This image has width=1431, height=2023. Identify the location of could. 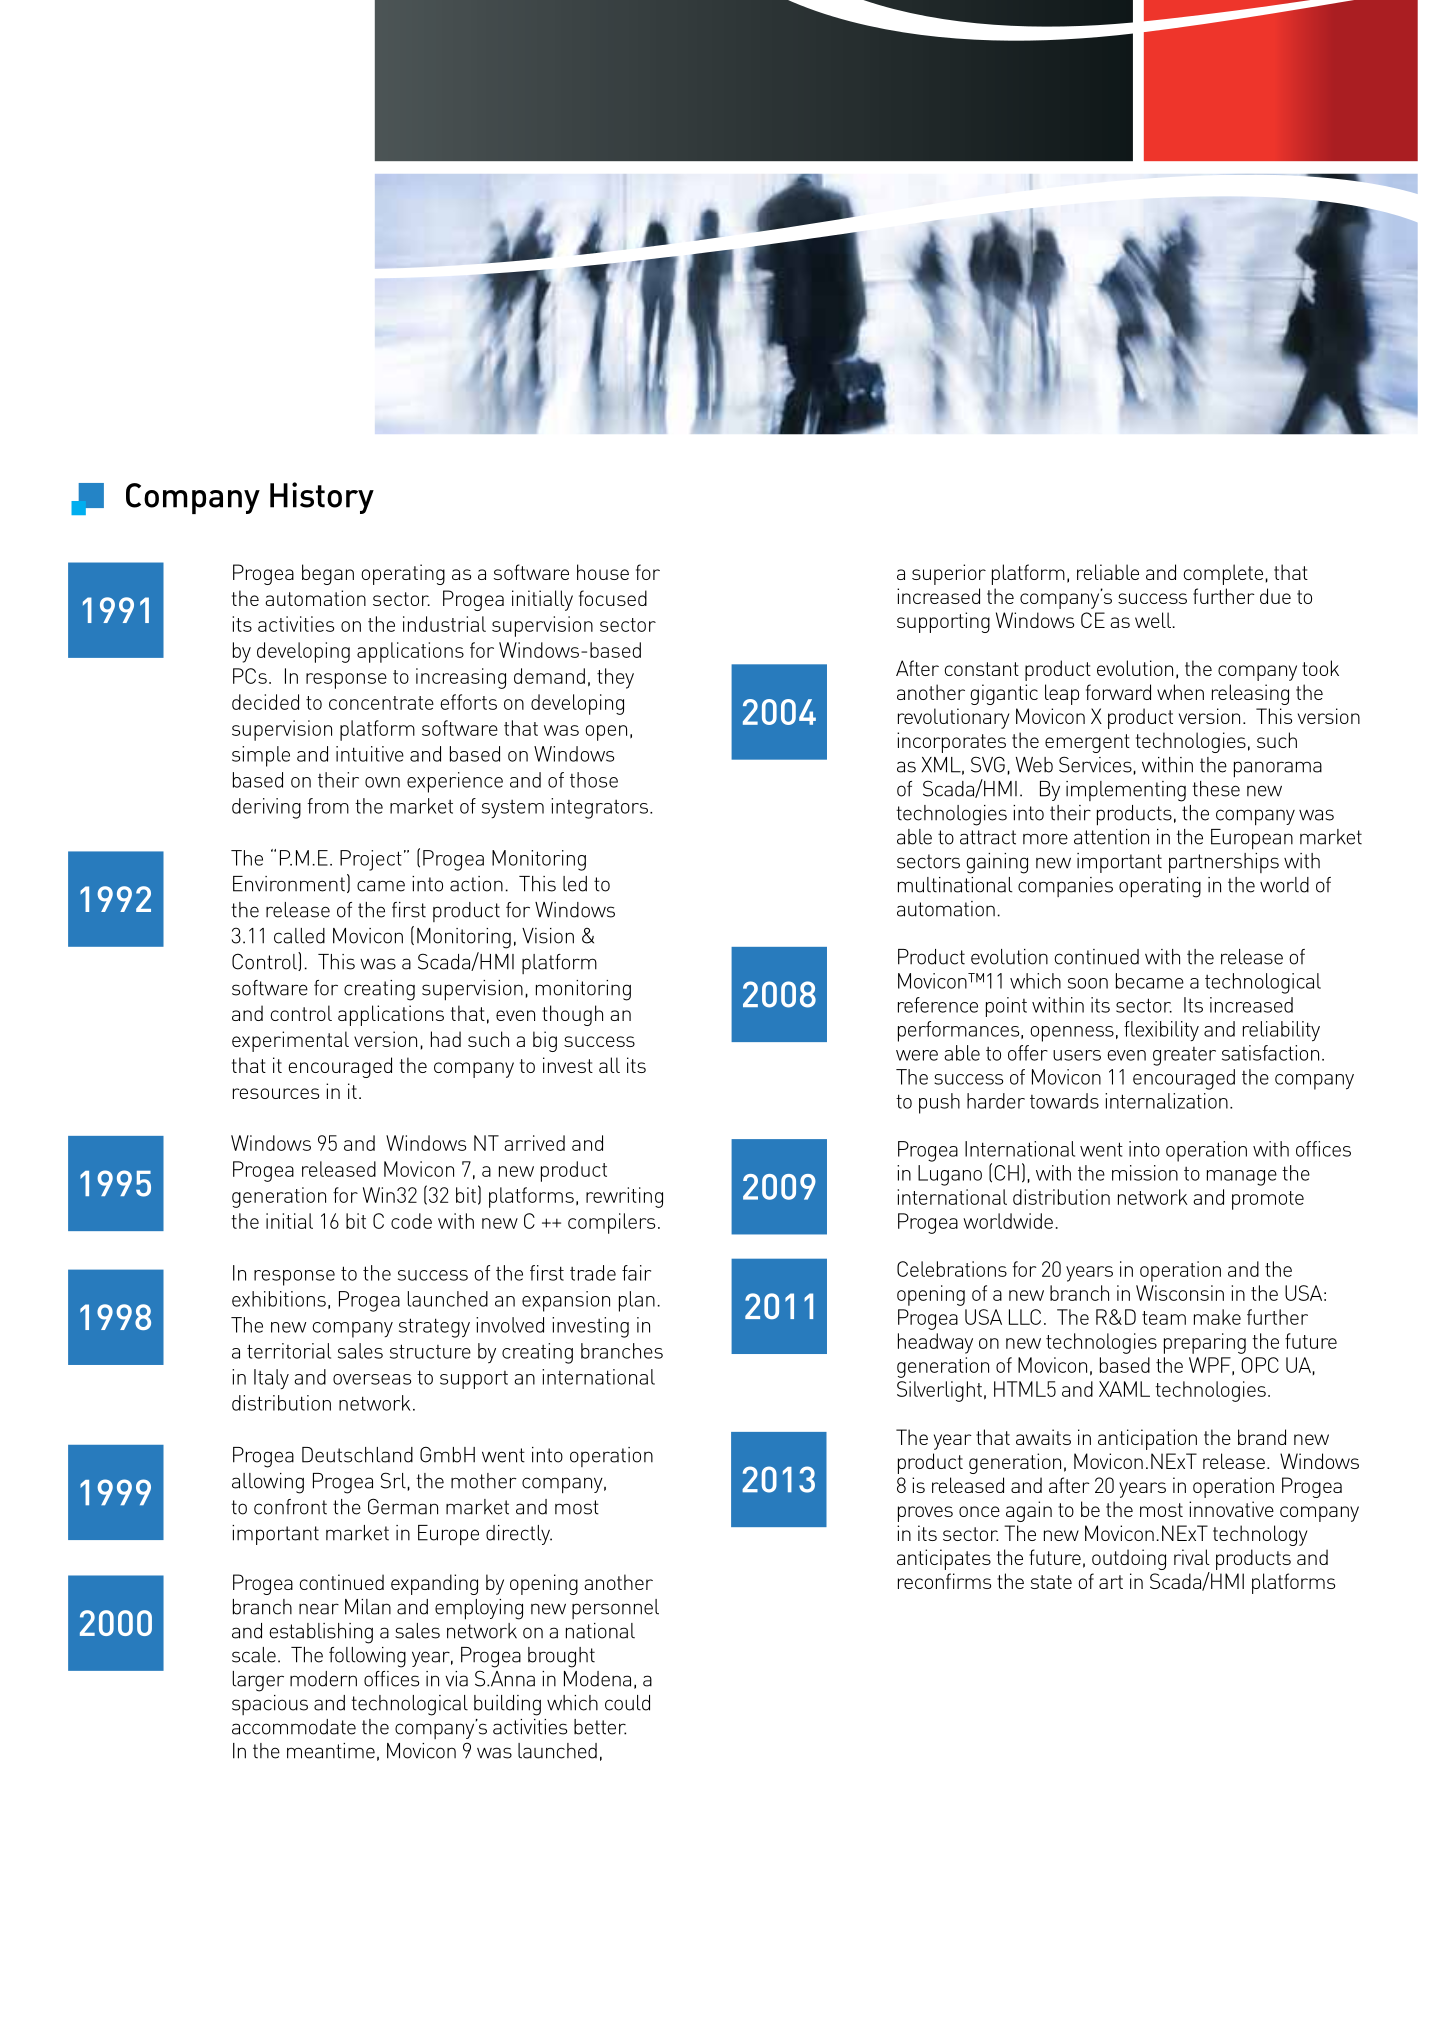
(627, 1703).
